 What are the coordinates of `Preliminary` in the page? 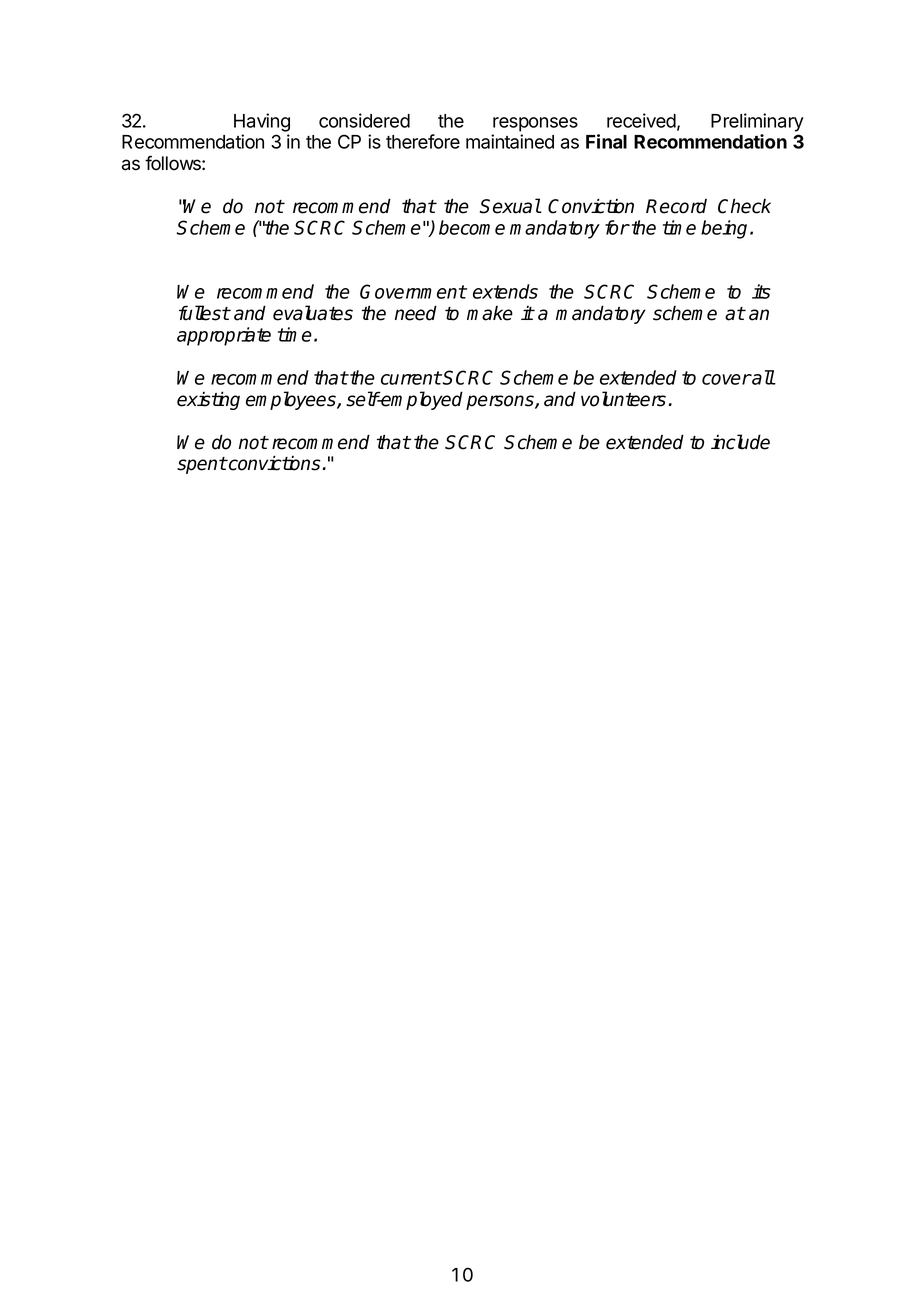 It's located at (757, 122).
